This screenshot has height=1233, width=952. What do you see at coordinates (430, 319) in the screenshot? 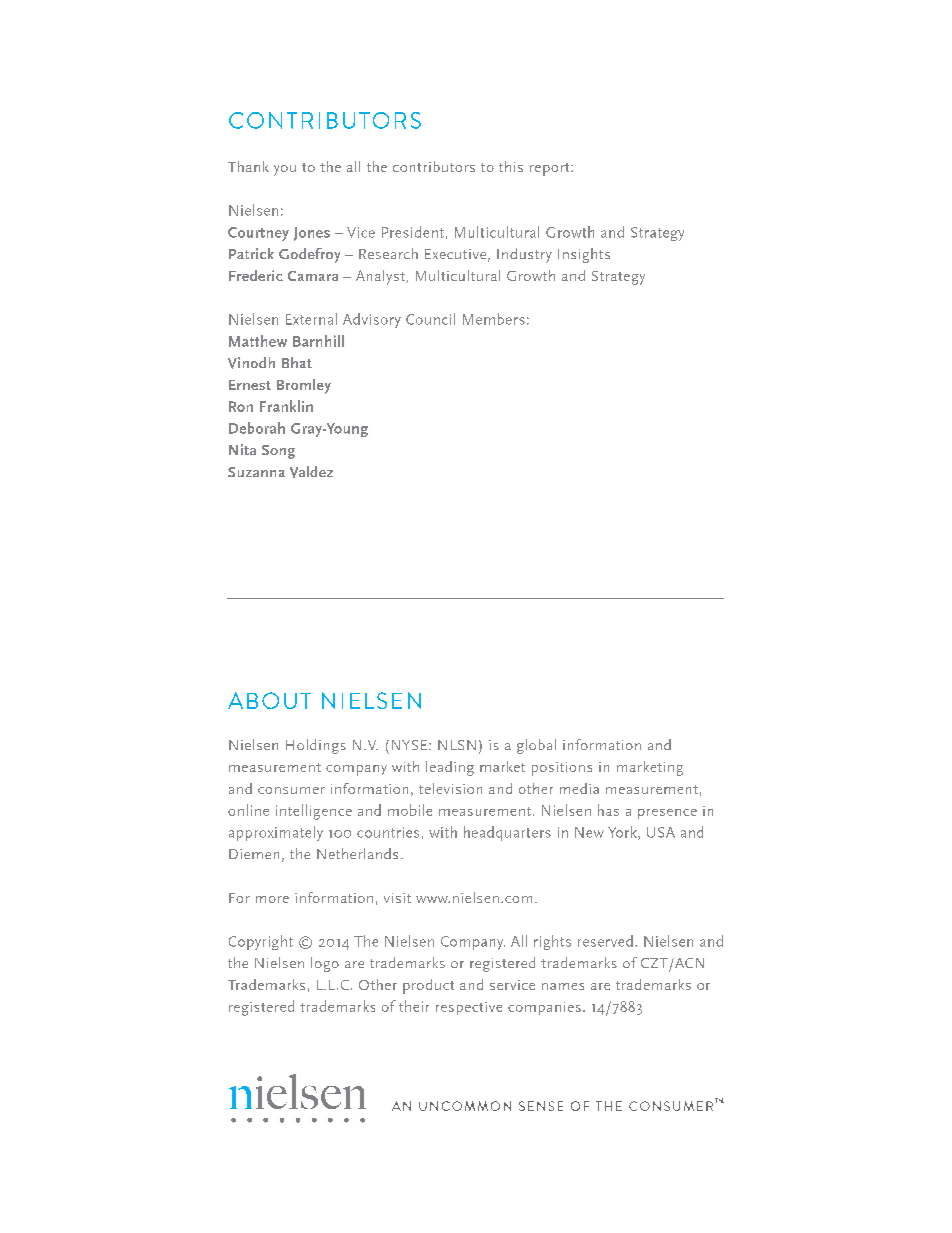
I see `Council` at bounding box center [430, 319].
